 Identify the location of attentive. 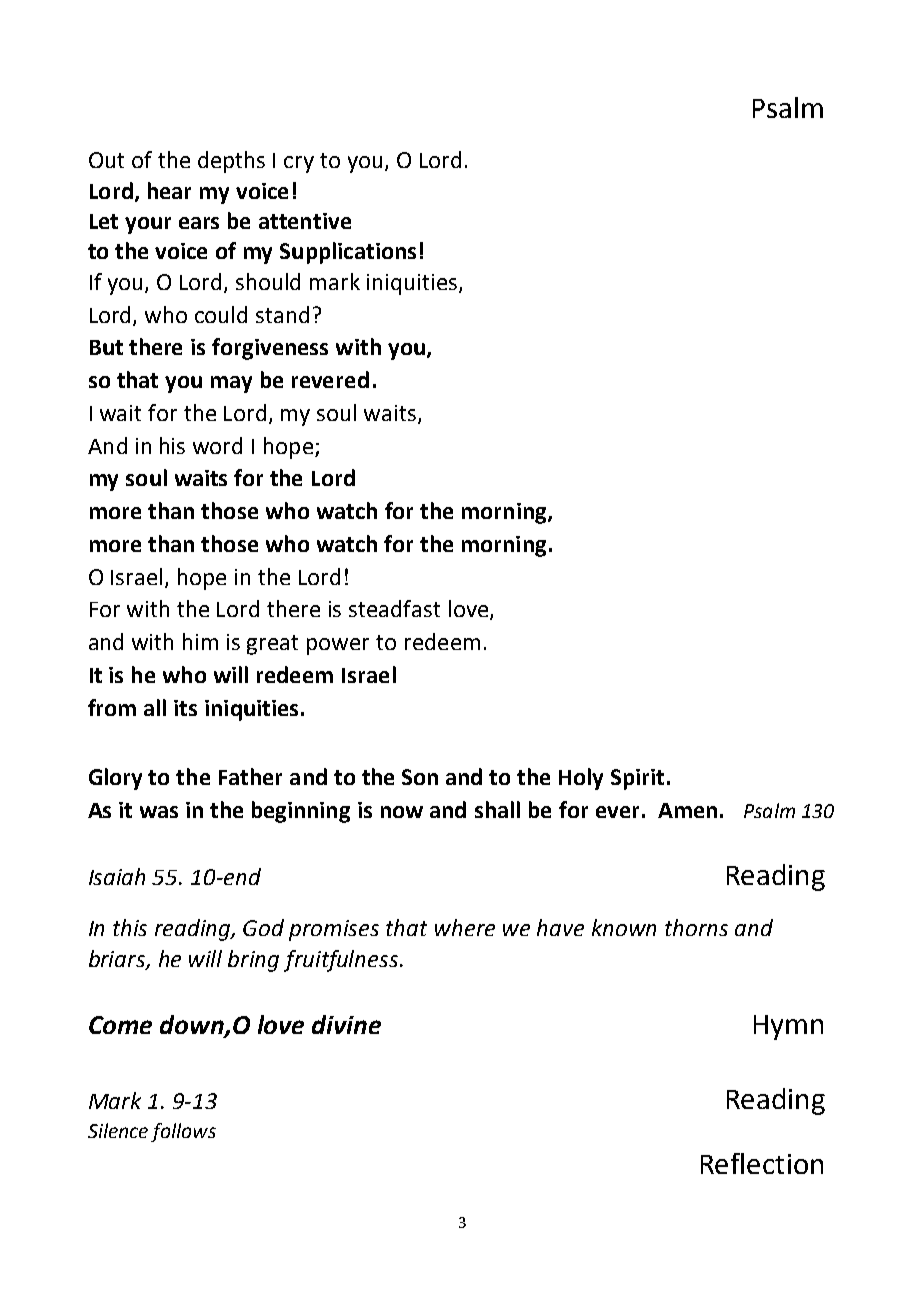
(305, 221).
